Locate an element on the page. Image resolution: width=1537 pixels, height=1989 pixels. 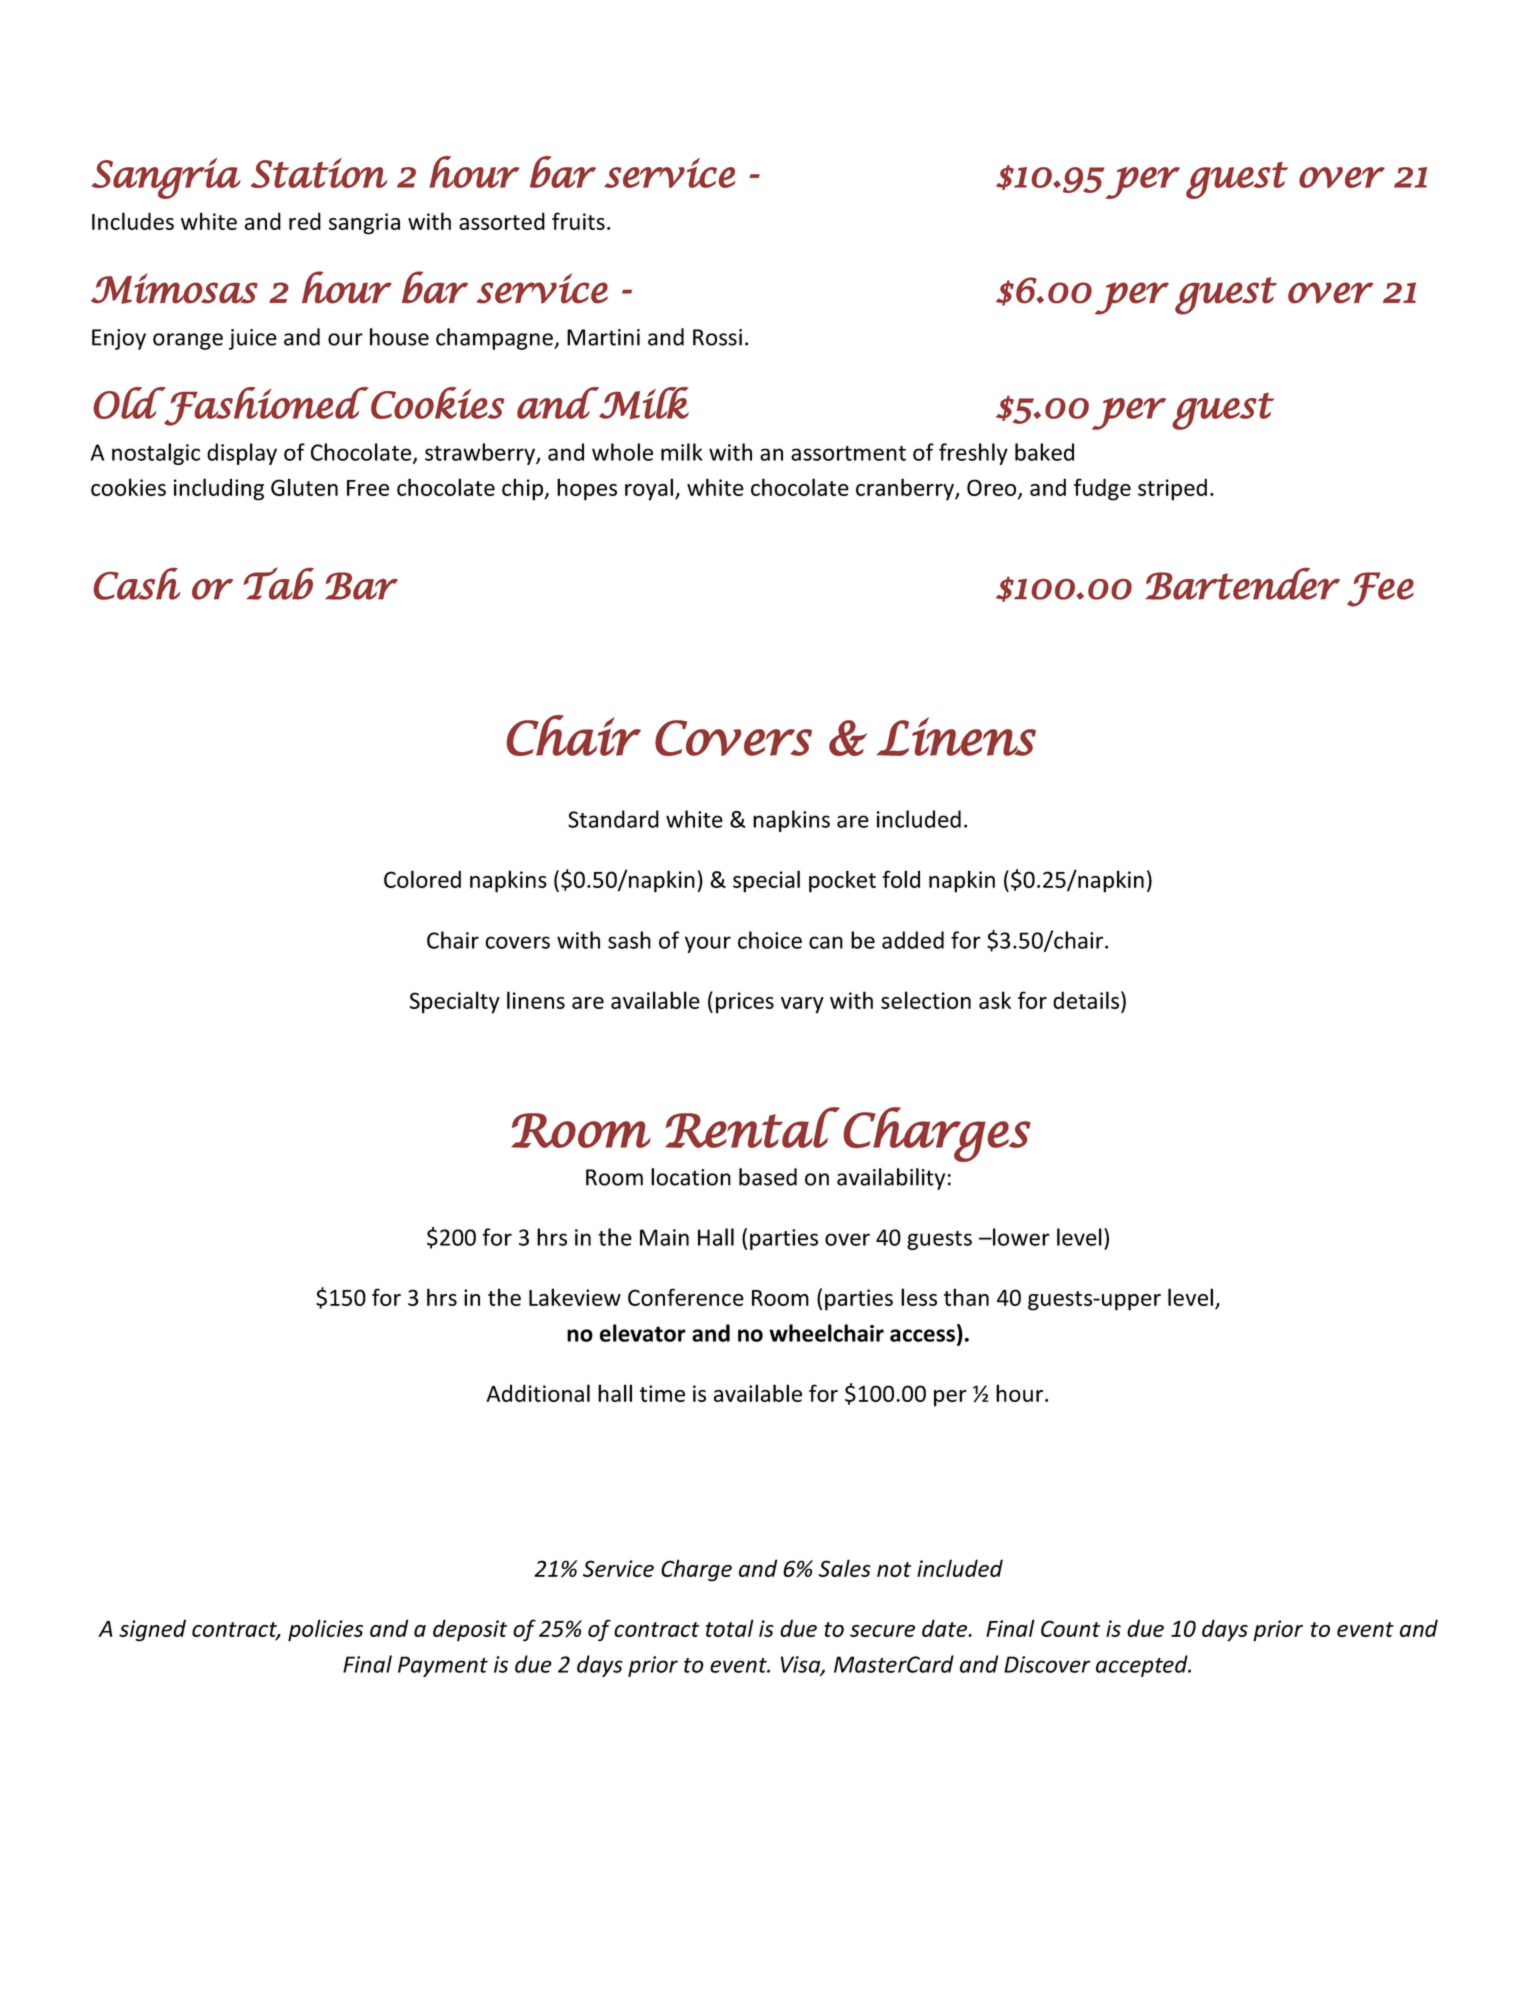
Station is located at coordinates (319, 173).
